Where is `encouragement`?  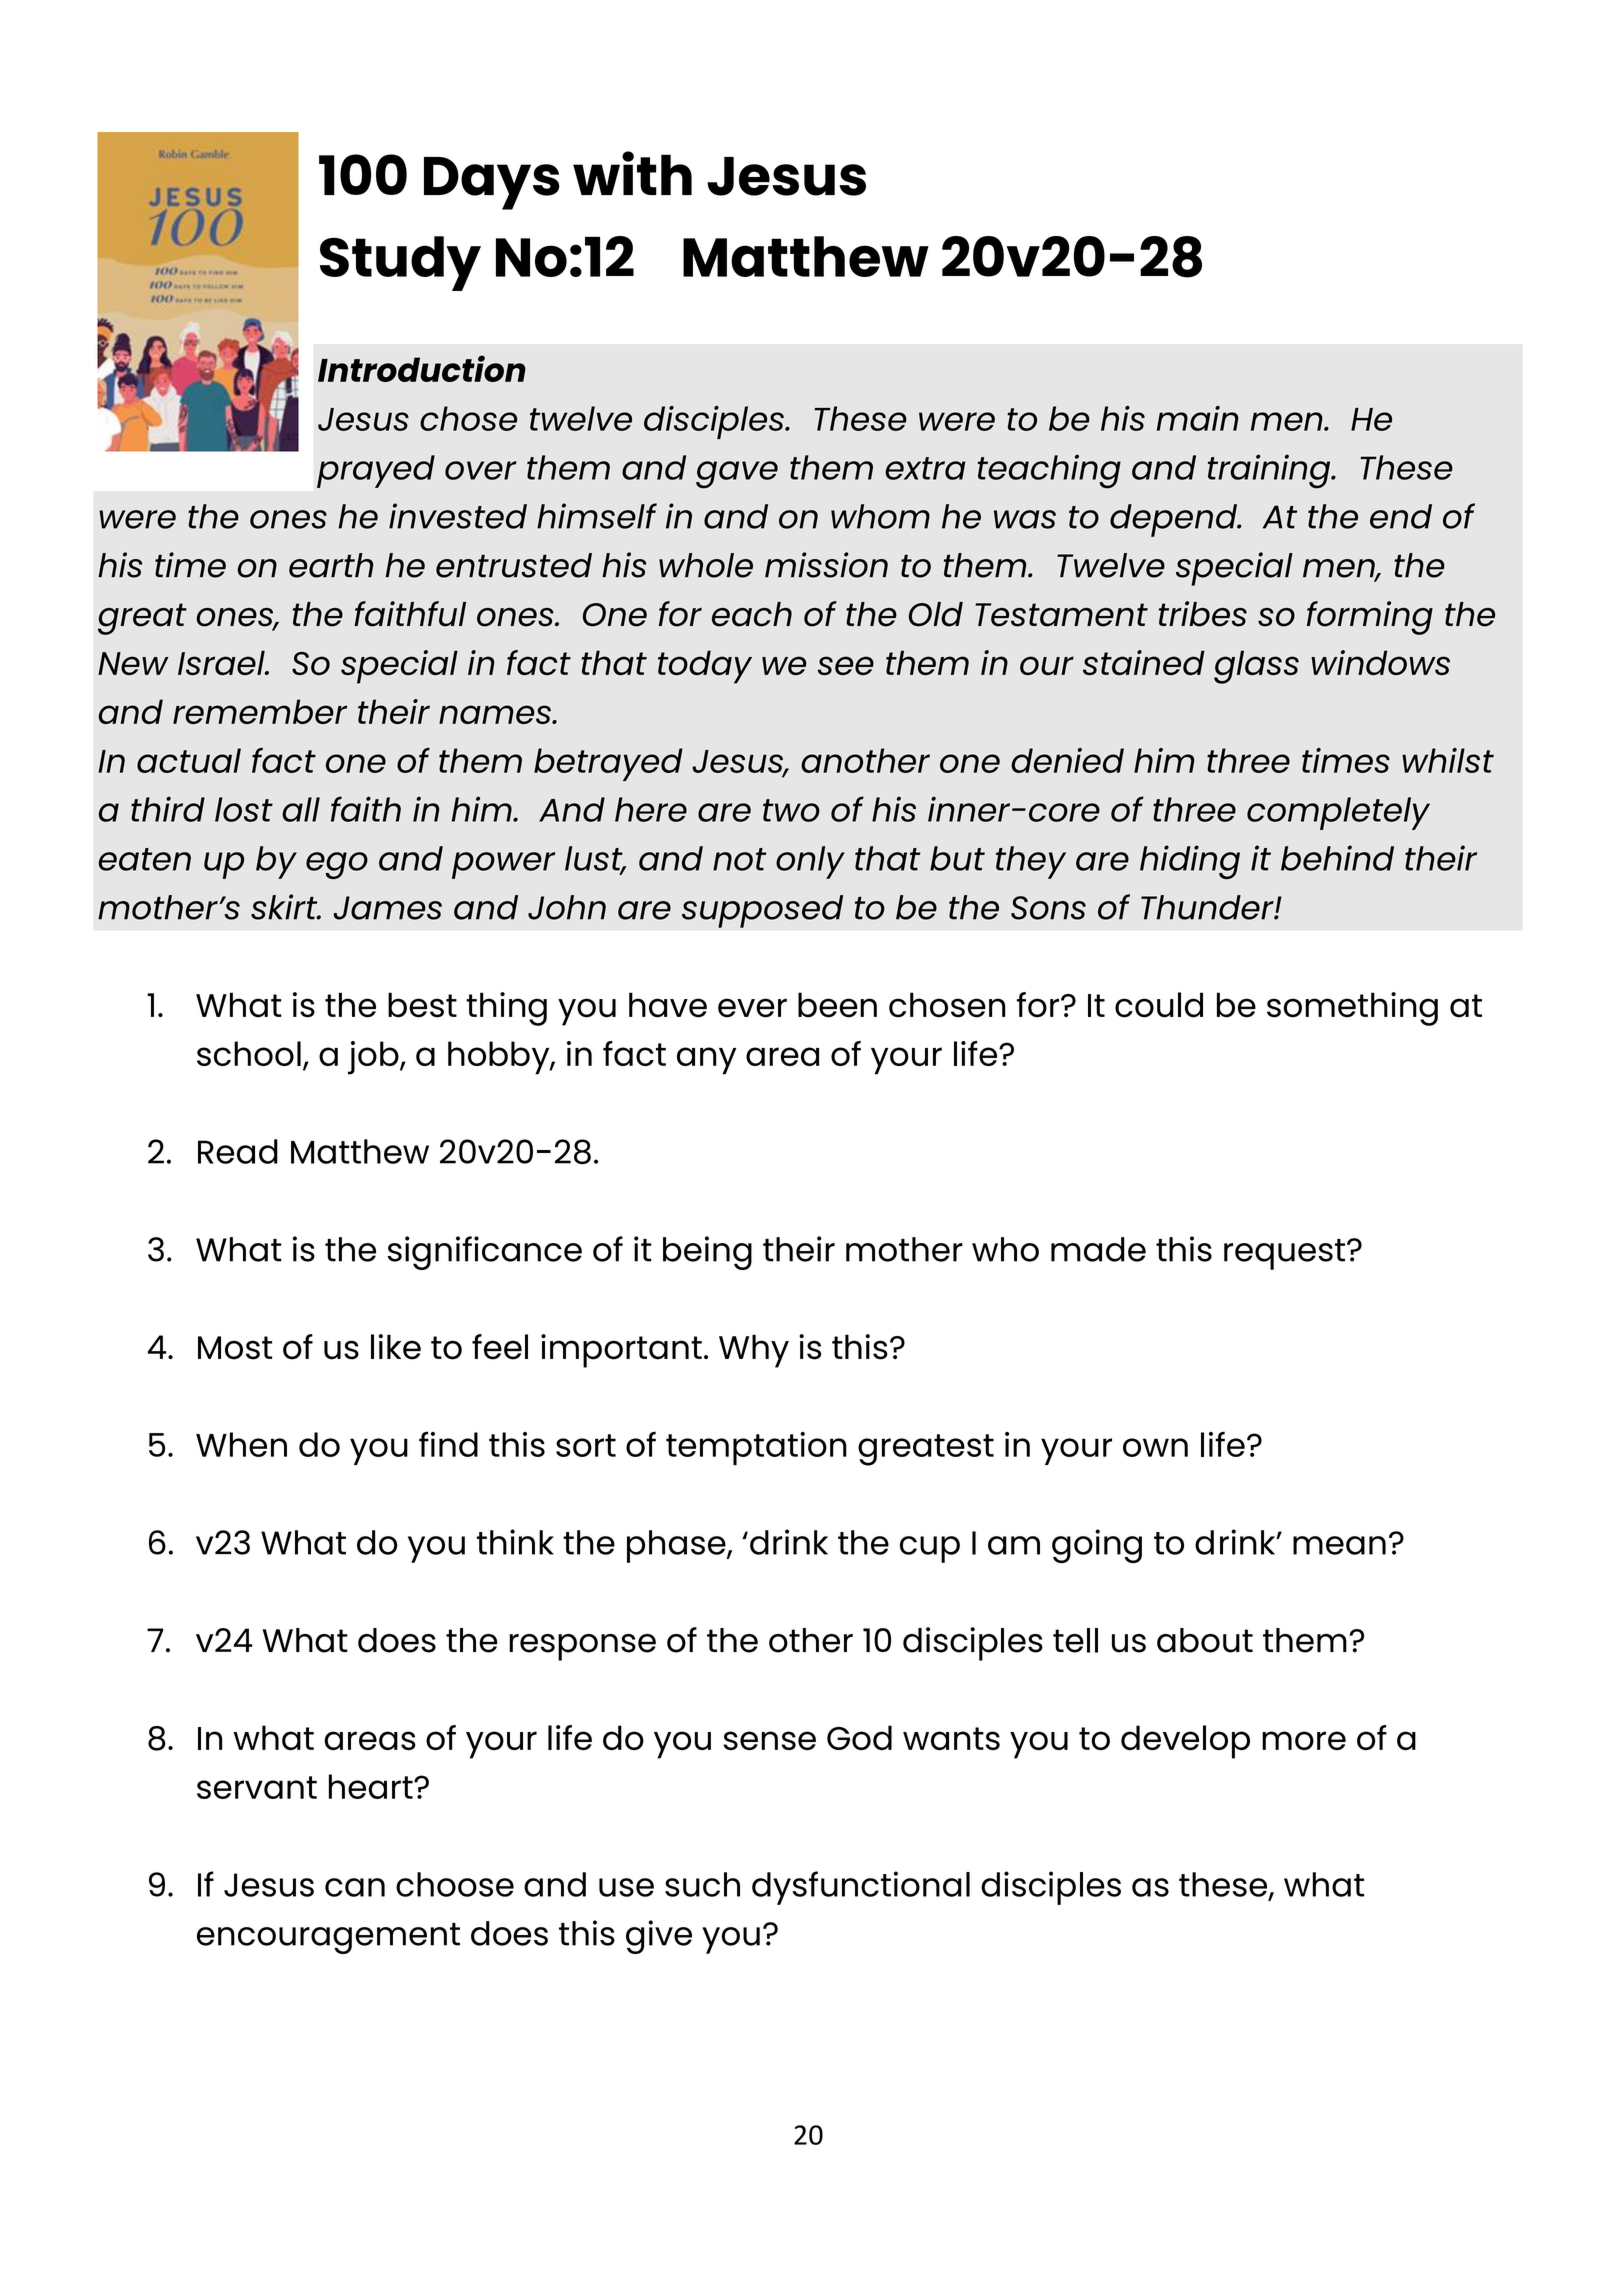
encouragement is located at coordinates (328, 1938).
